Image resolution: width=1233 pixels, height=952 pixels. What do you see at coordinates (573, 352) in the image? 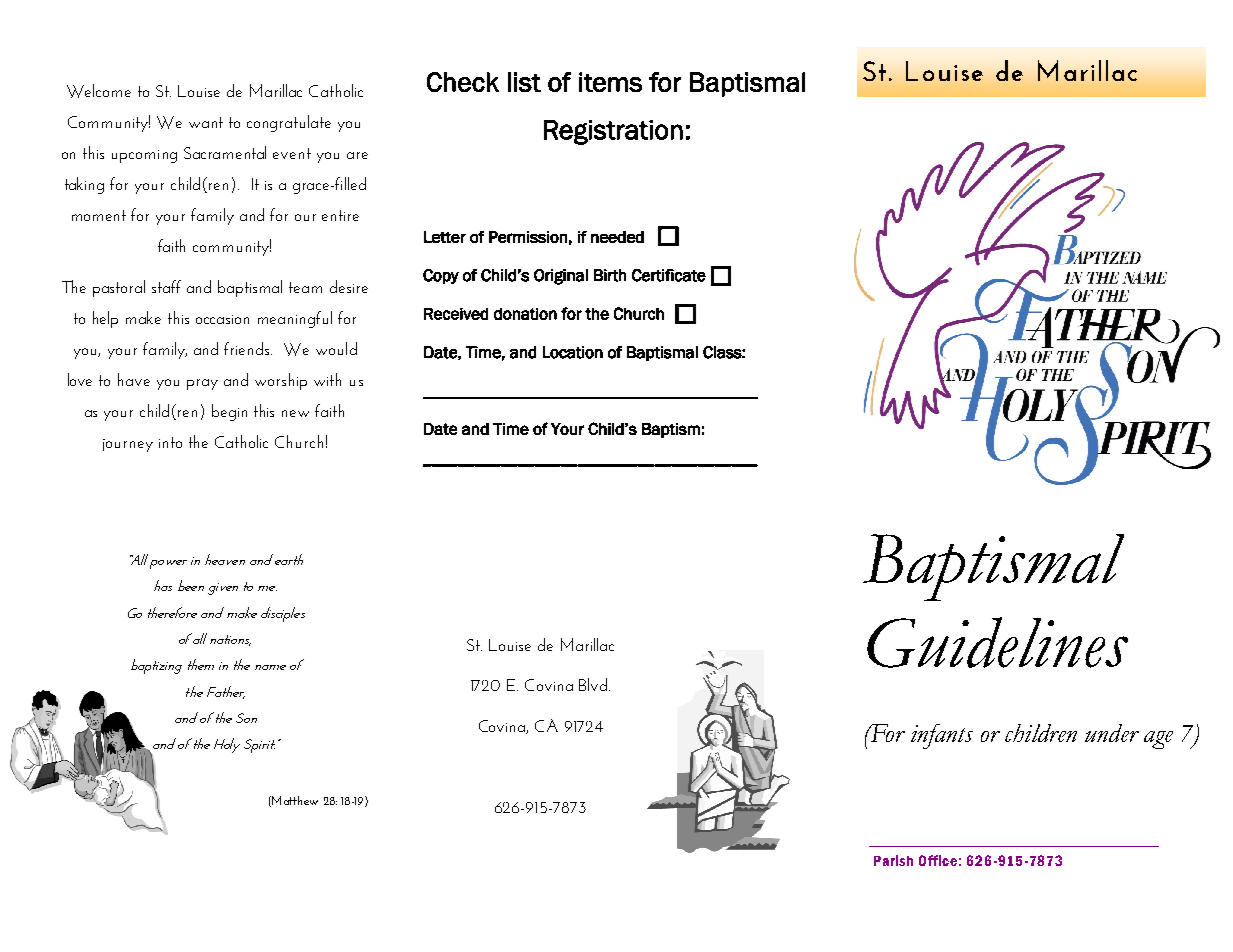
I see `Location` at bounding box center [573, 352].
